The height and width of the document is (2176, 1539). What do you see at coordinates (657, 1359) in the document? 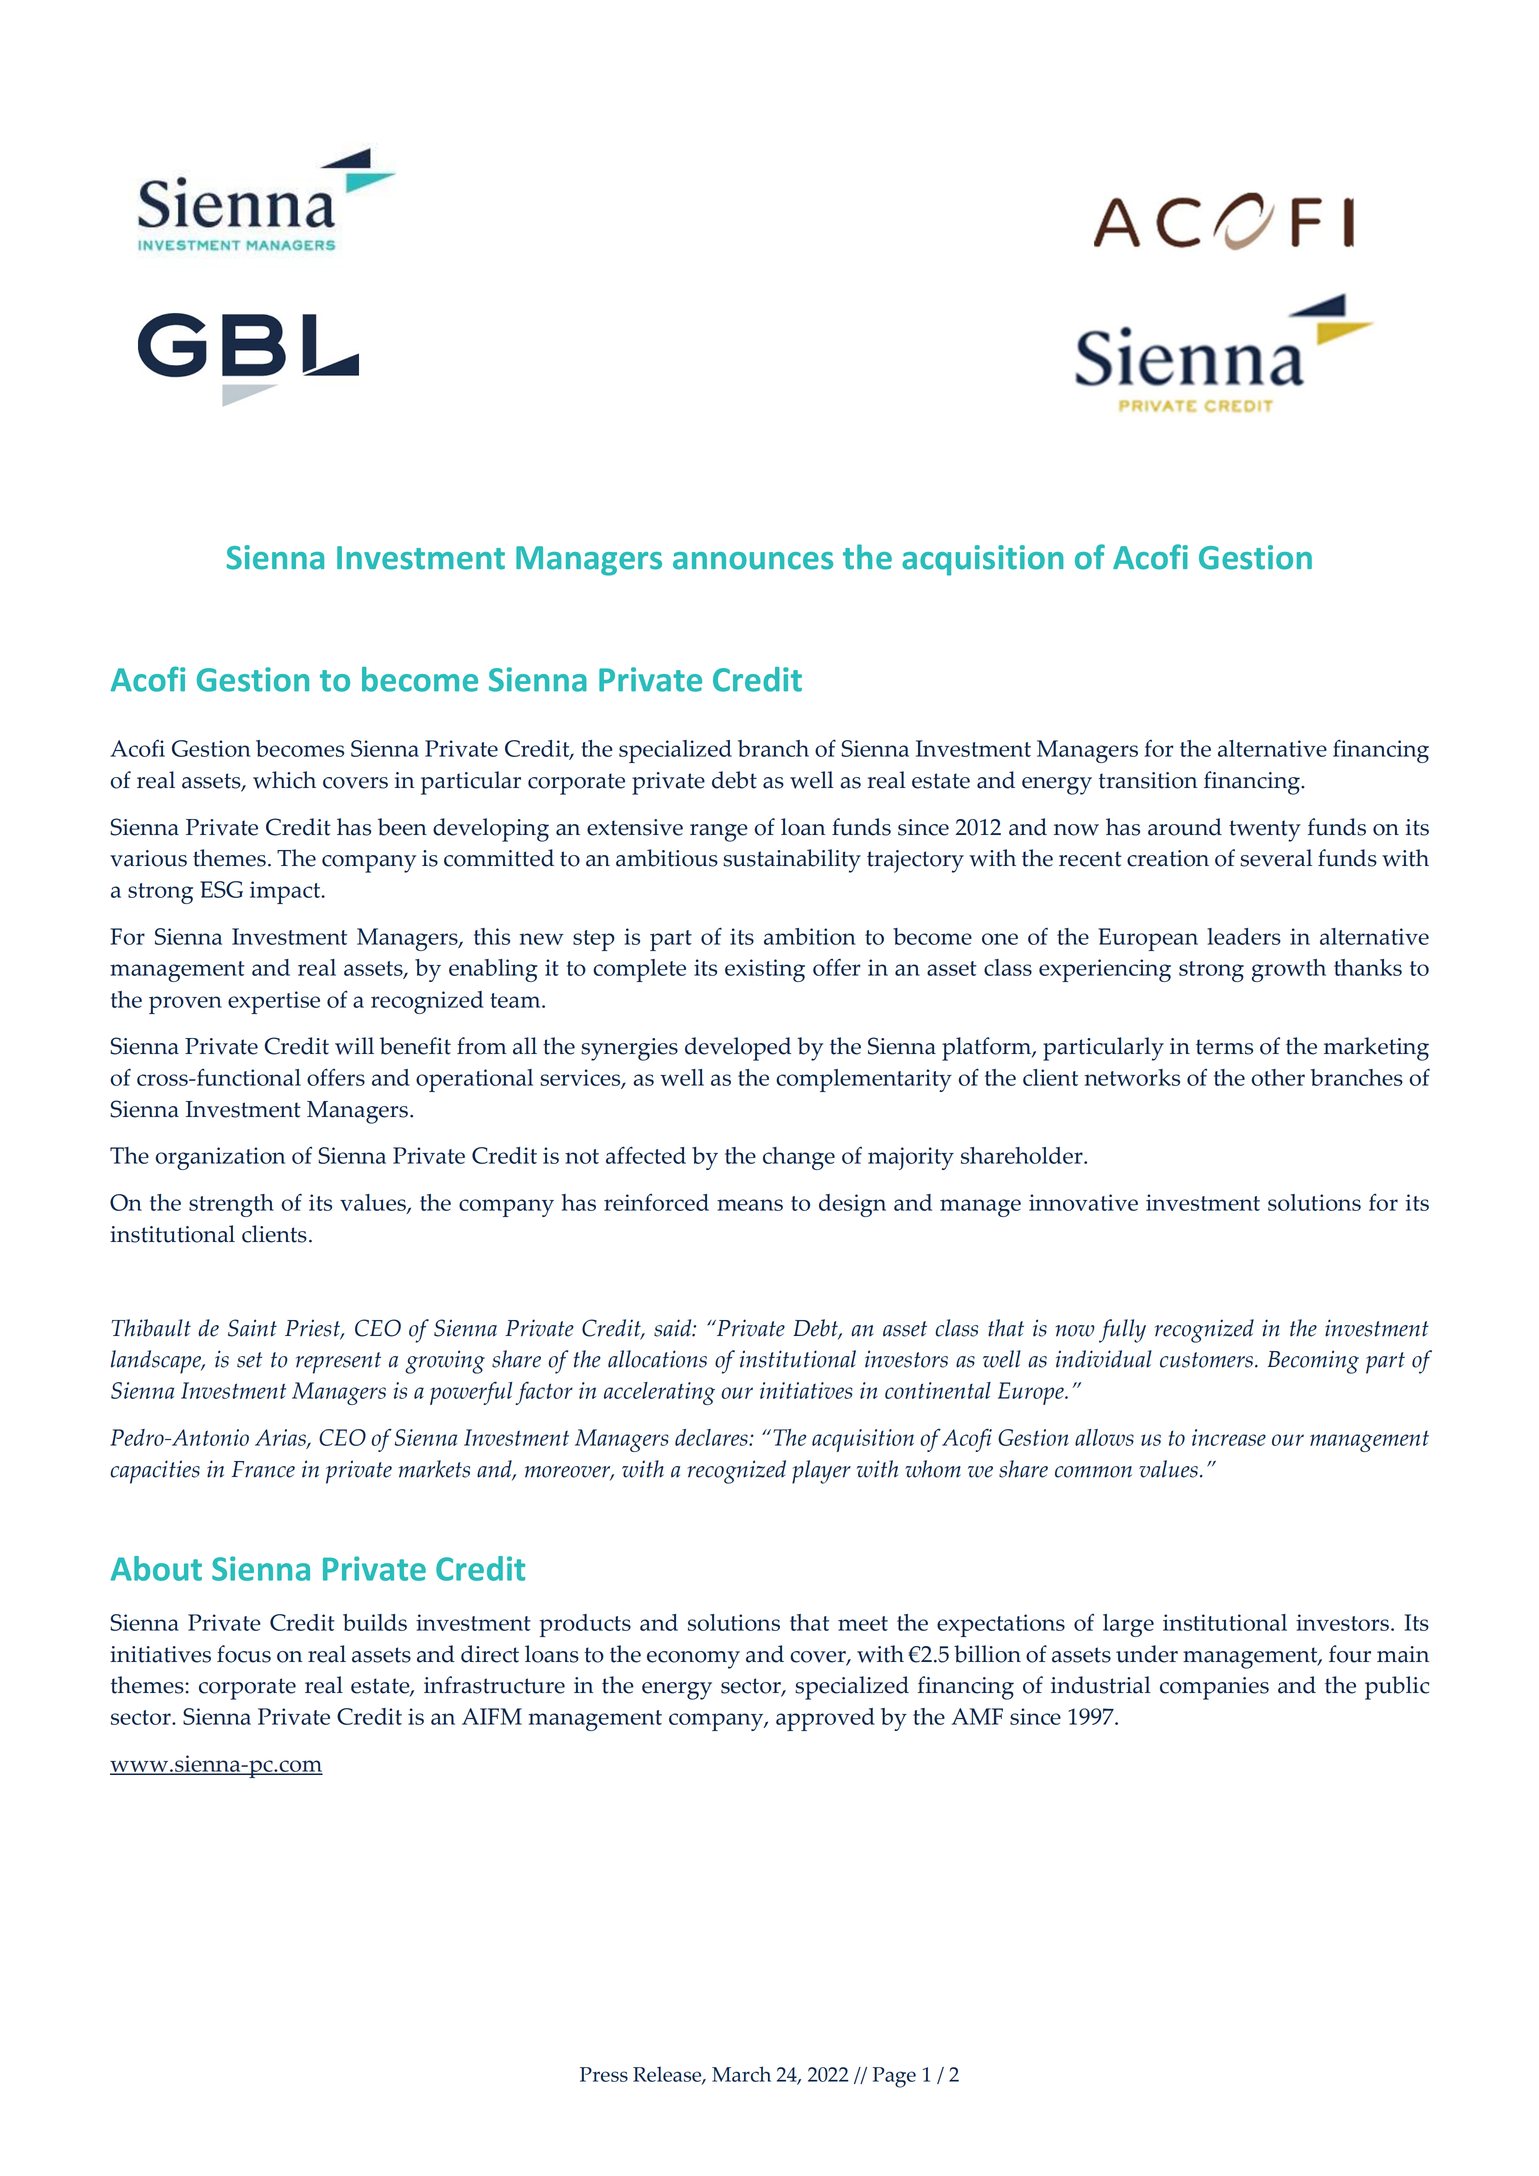
I see `allocations` at bounding box center [657, 1359].
